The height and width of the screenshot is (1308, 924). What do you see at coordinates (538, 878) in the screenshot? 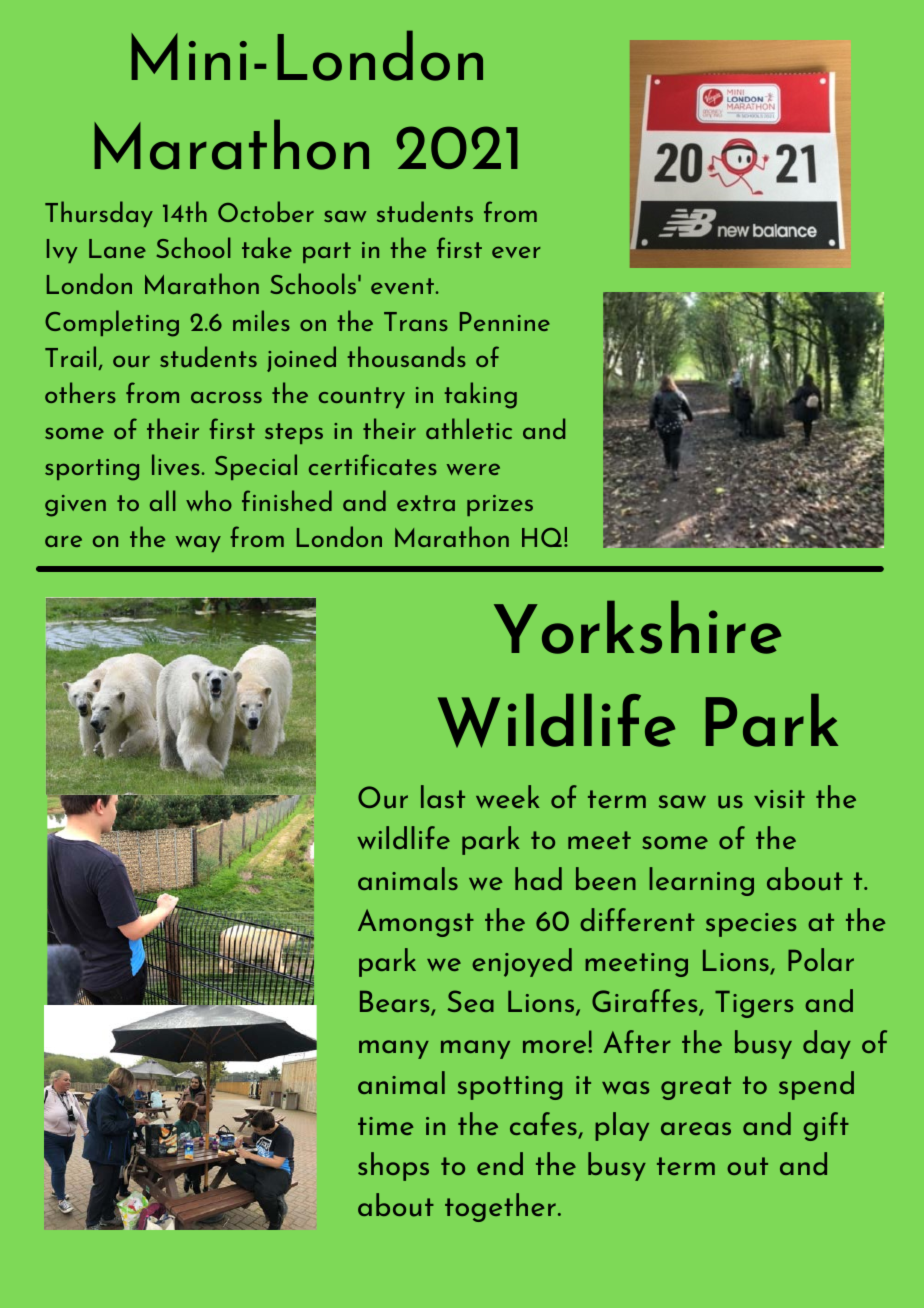
I see `had` at bounding box center [538, 878].
